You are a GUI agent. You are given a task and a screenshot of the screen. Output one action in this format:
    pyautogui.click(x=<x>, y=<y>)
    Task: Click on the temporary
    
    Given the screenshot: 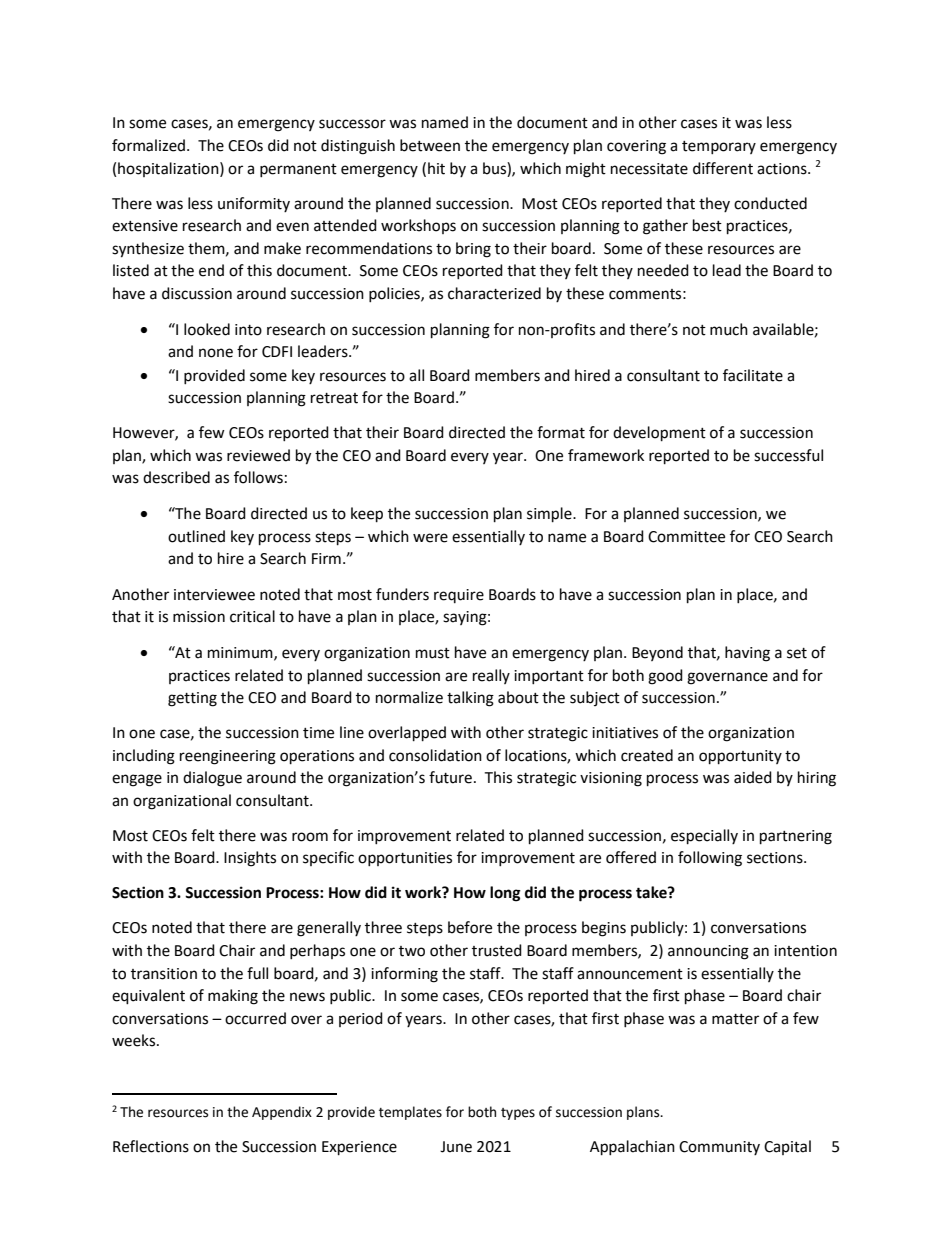 What is the action you would take?
    pyautogui.click(x=719, y=147)
